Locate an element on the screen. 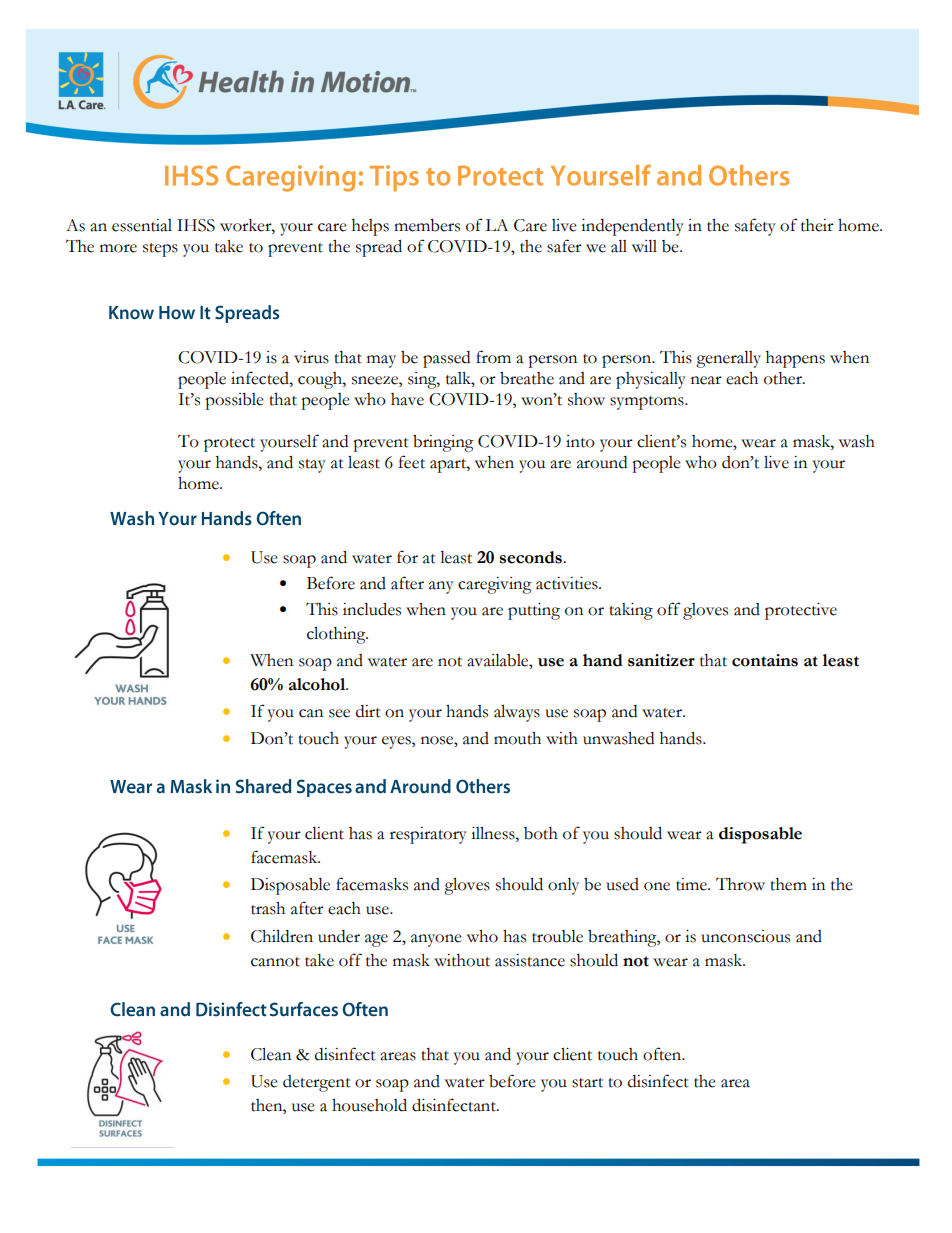 This screenshot has width=952, height=1233. steps is located at coordinates (160, 250).
